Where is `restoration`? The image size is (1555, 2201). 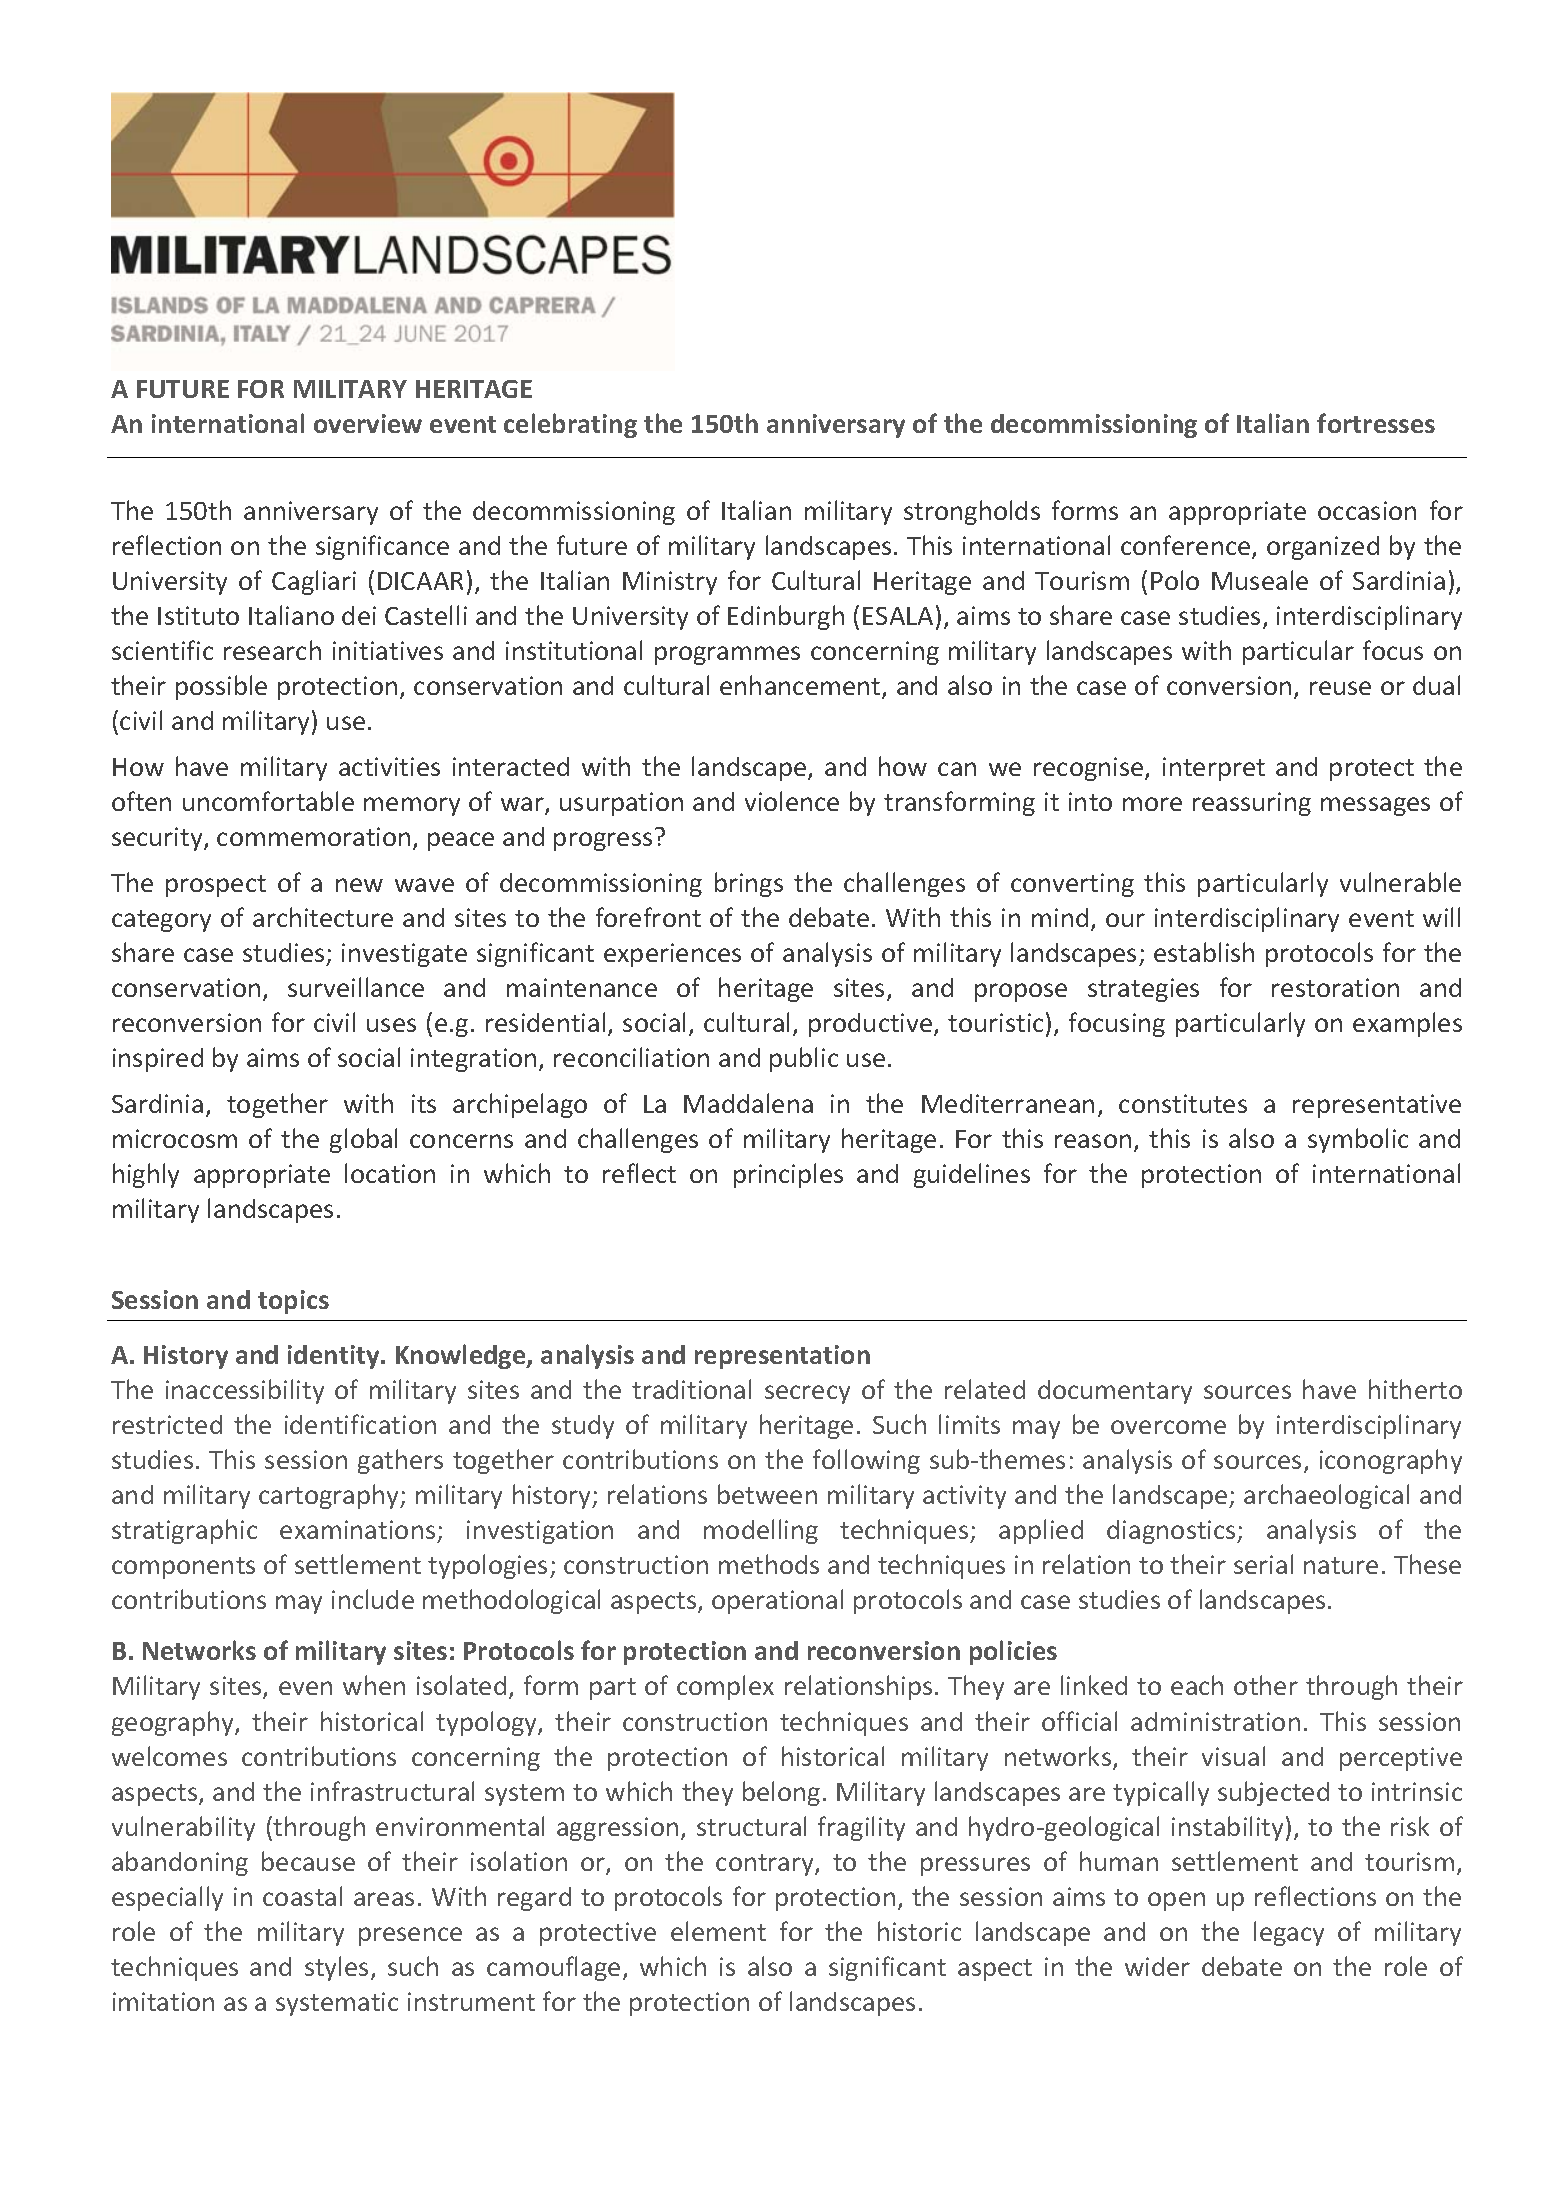
restoration is located at coordinates (1335, 987).
